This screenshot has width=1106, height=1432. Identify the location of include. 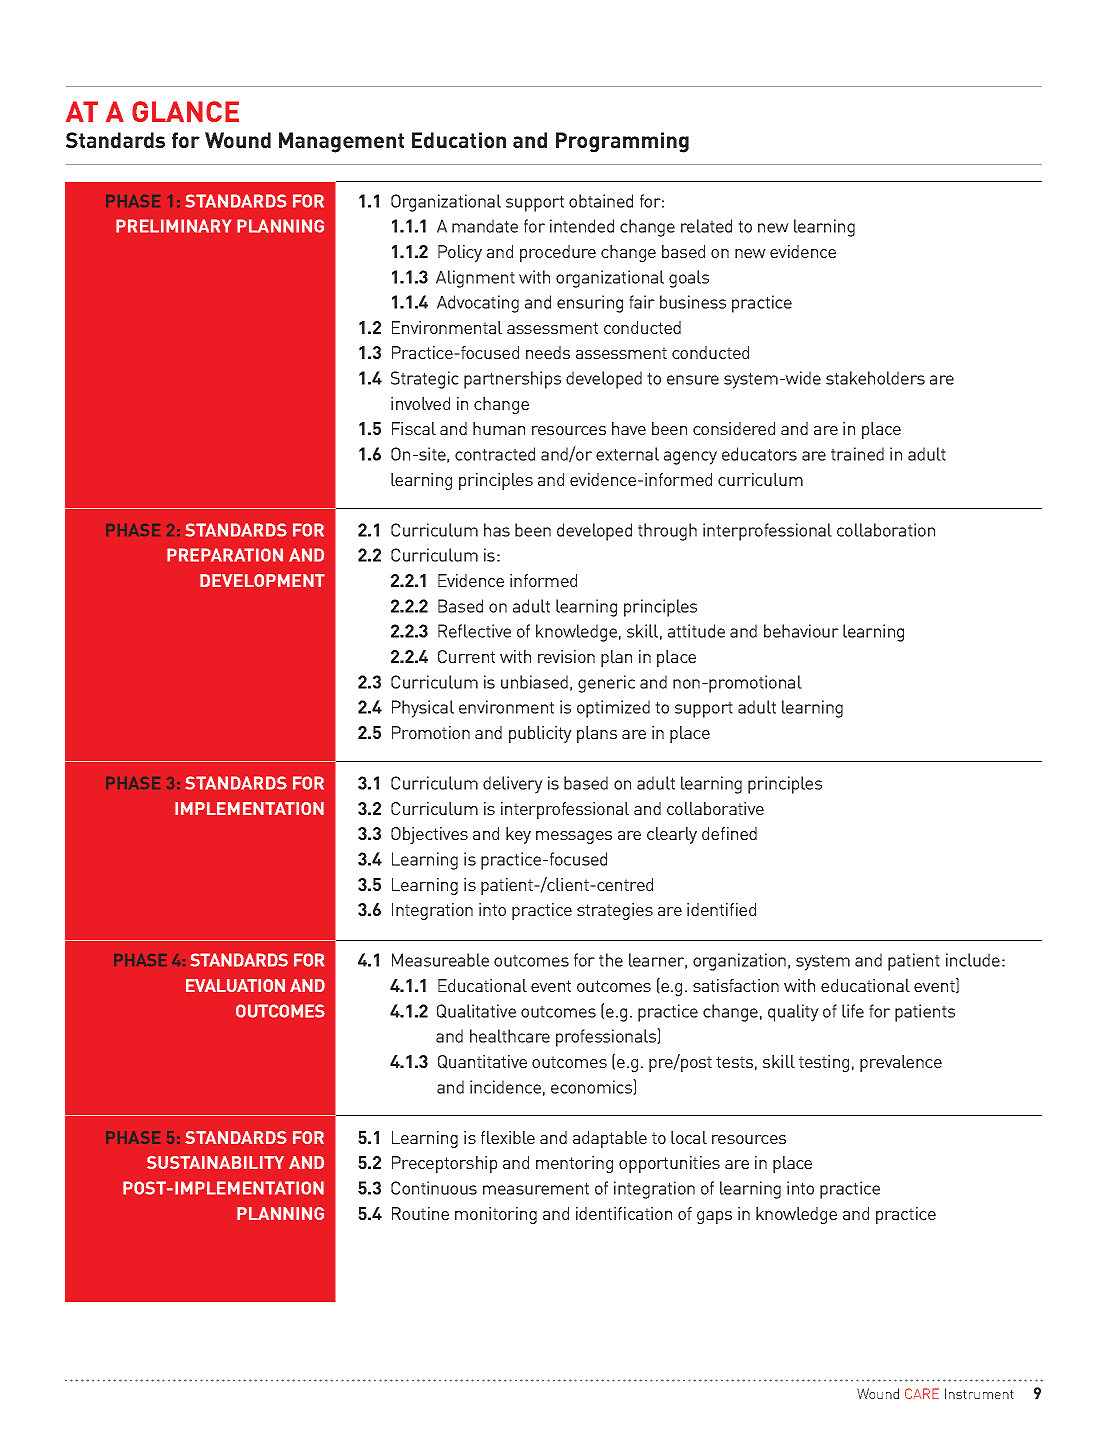
(973, 960).
